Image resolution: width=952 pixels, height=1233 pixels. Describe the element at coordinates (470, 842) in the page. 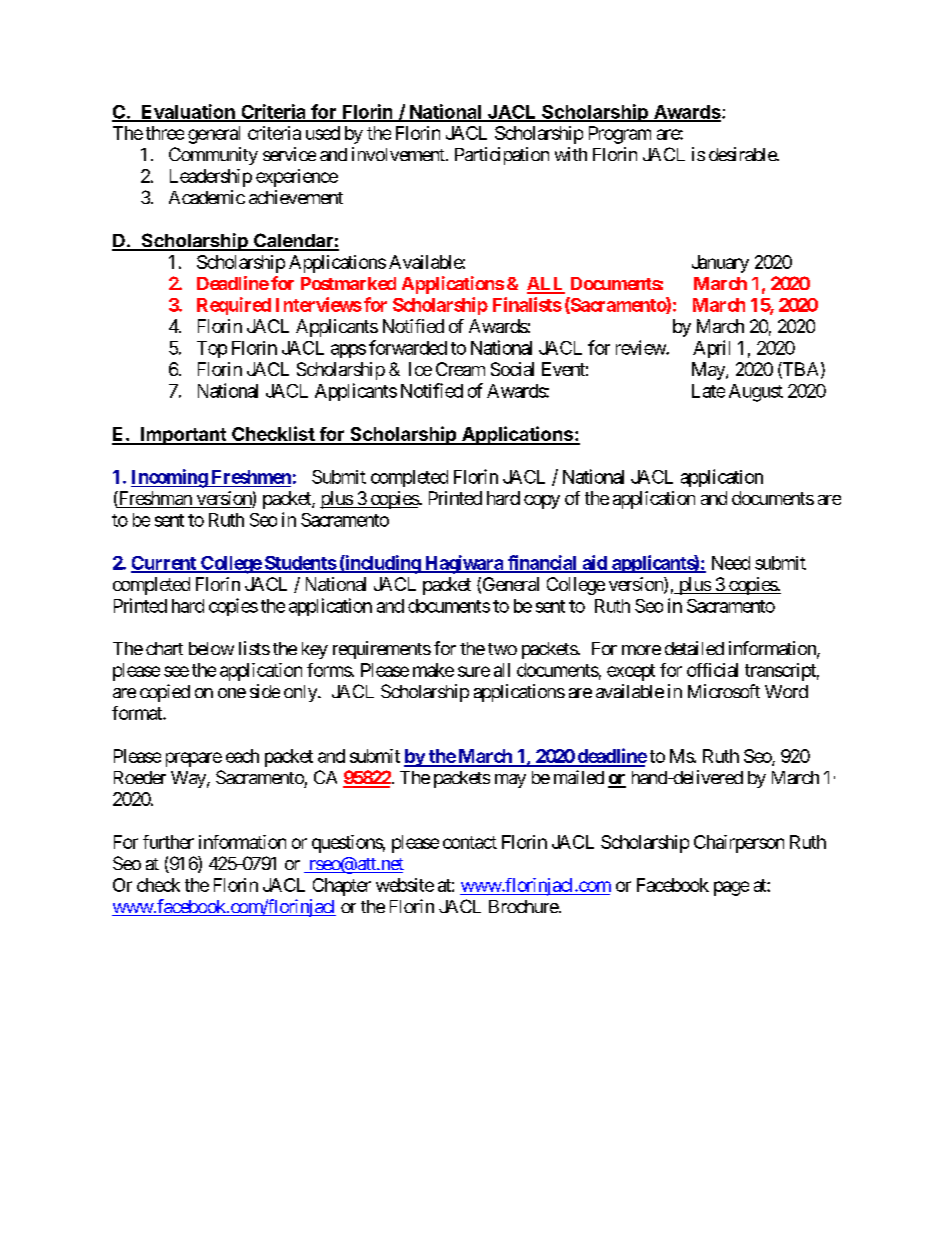

I see `contact` at that location.
